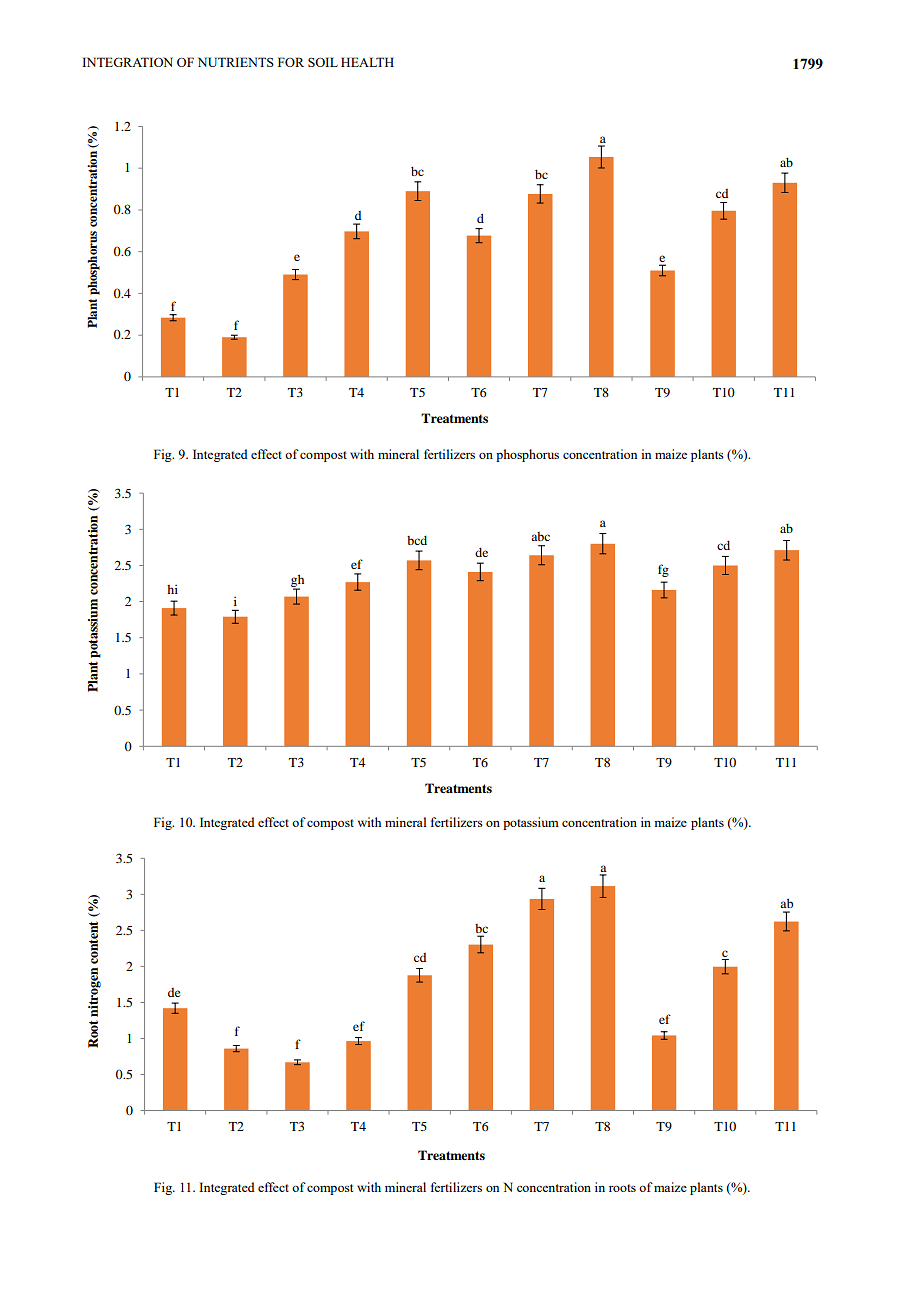  Describe the element at coordinates (127, 62) in the image. I see `INTEGRATION` at that location.
